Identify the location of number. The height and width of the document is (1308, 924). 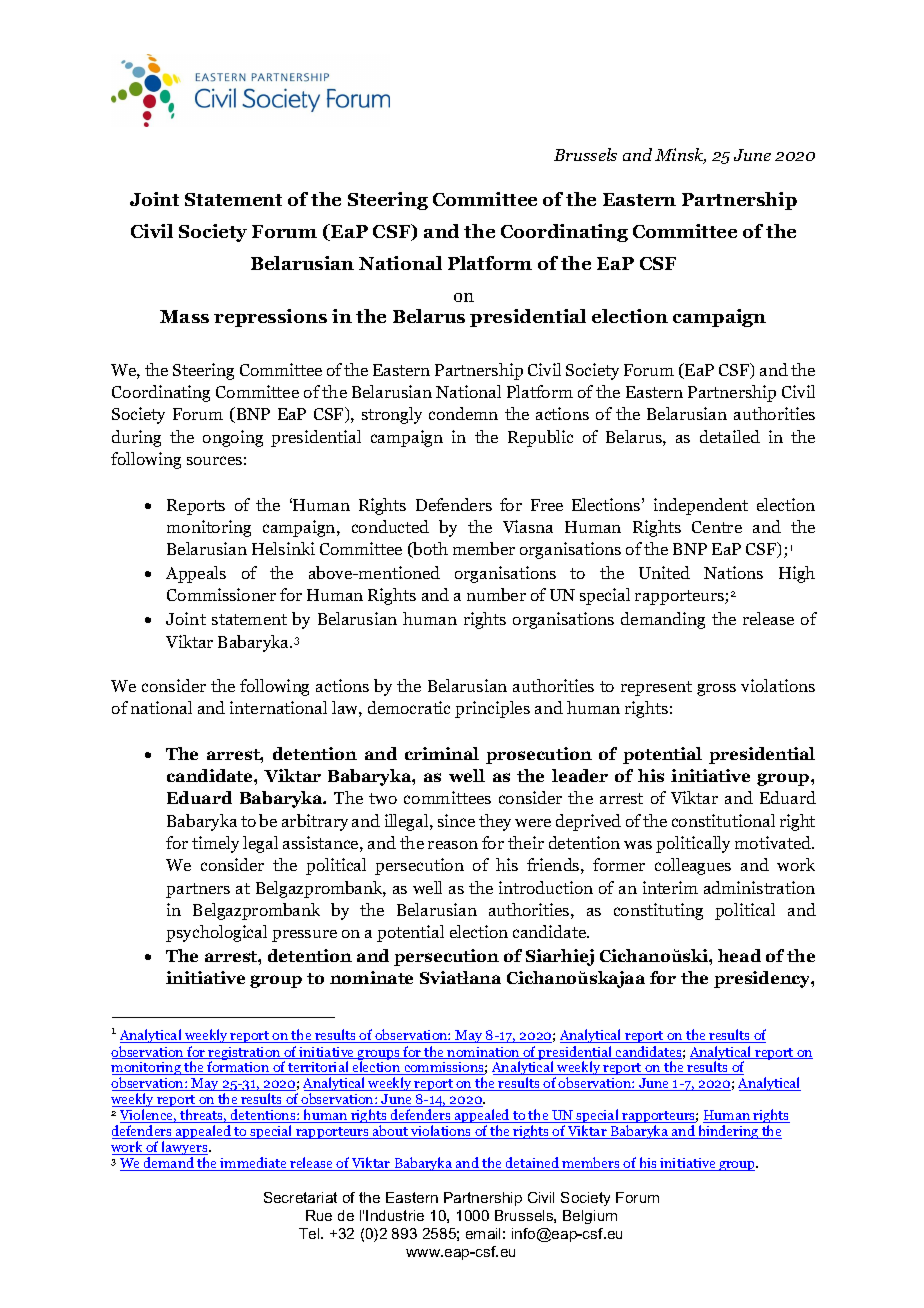
(496, 594).
